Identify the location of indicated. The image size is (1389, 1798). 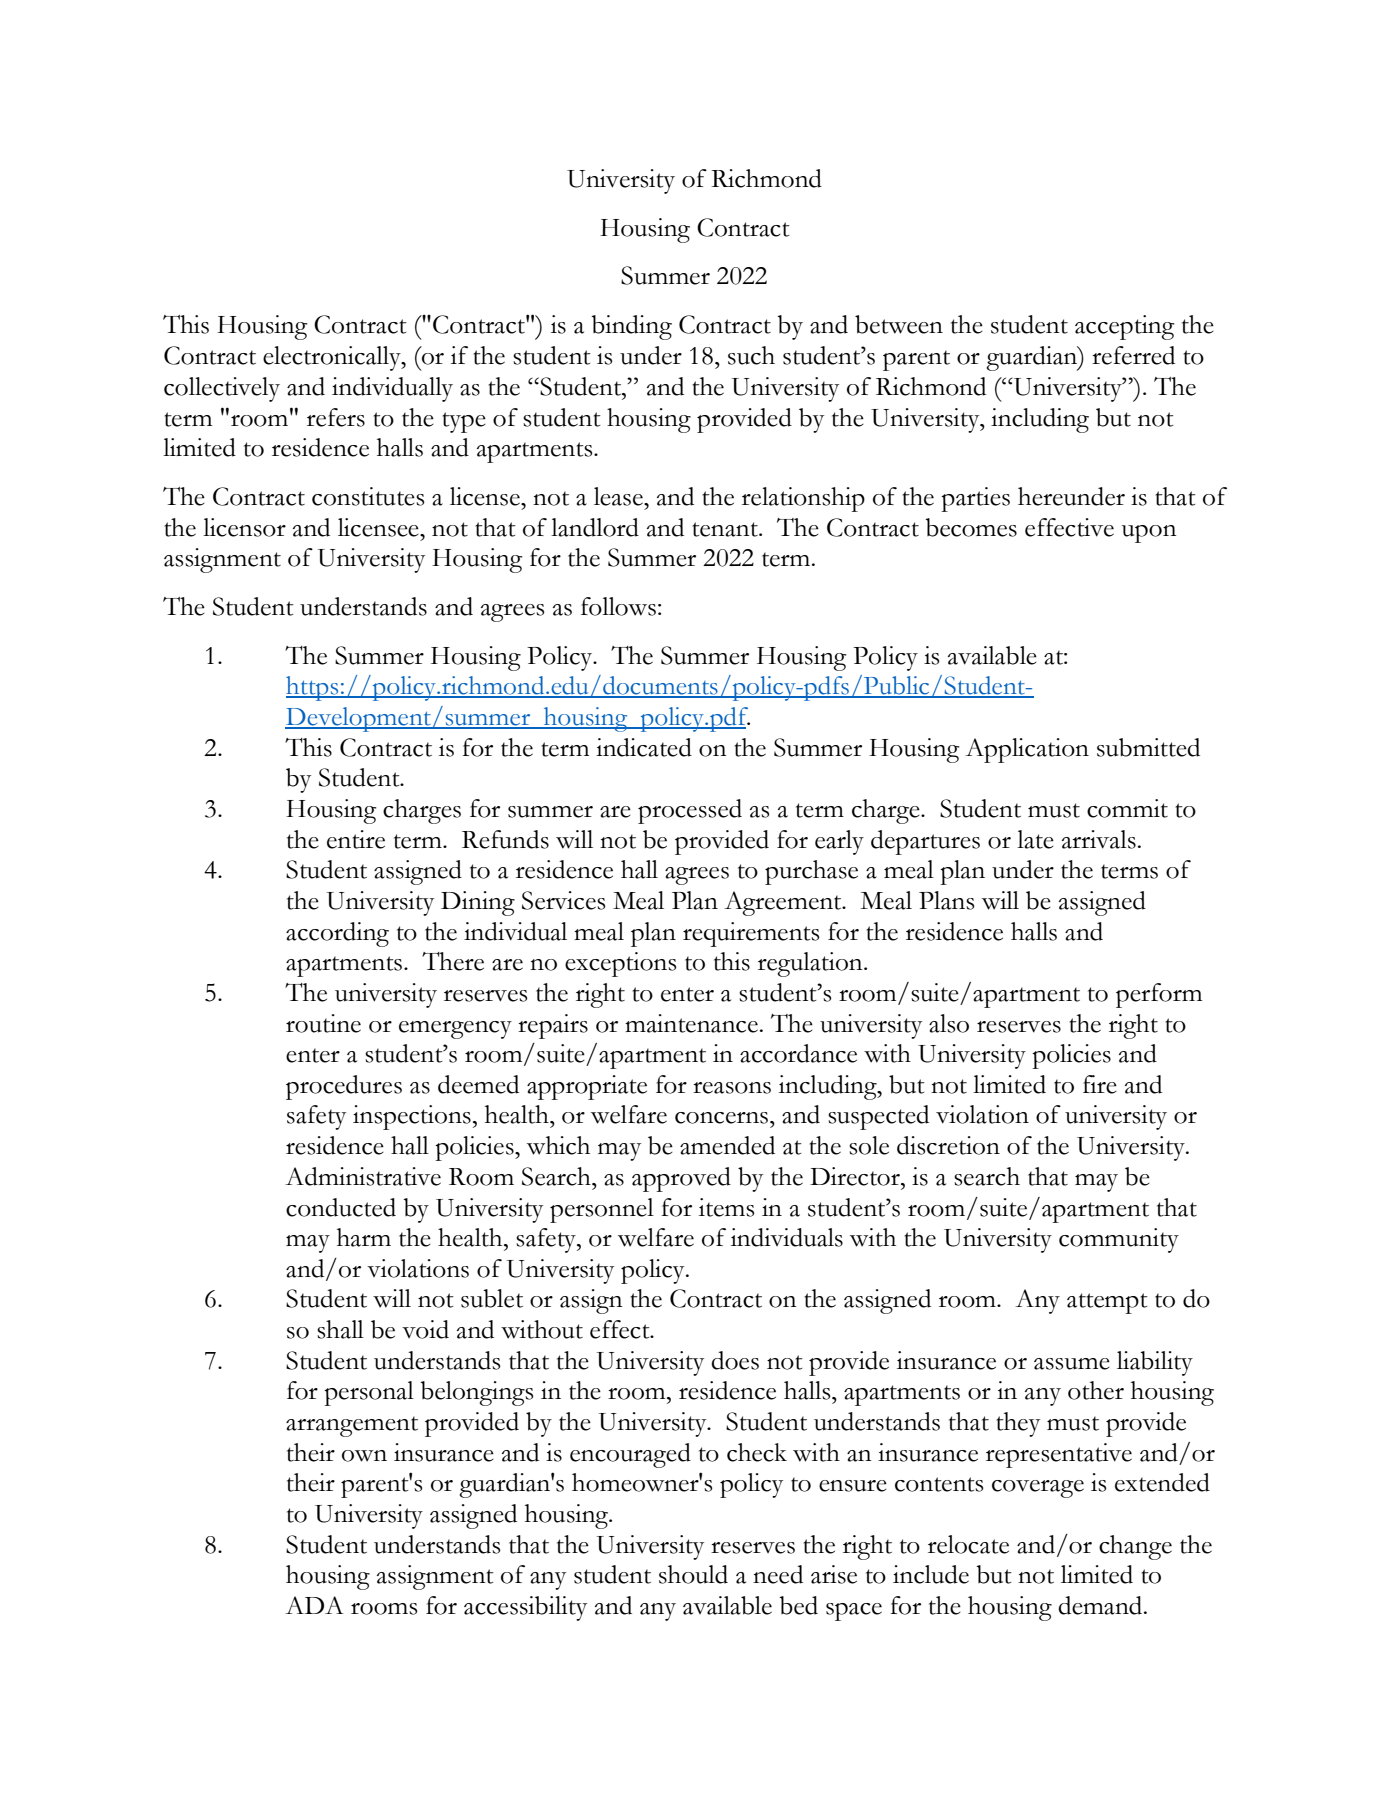
(644, 747).
